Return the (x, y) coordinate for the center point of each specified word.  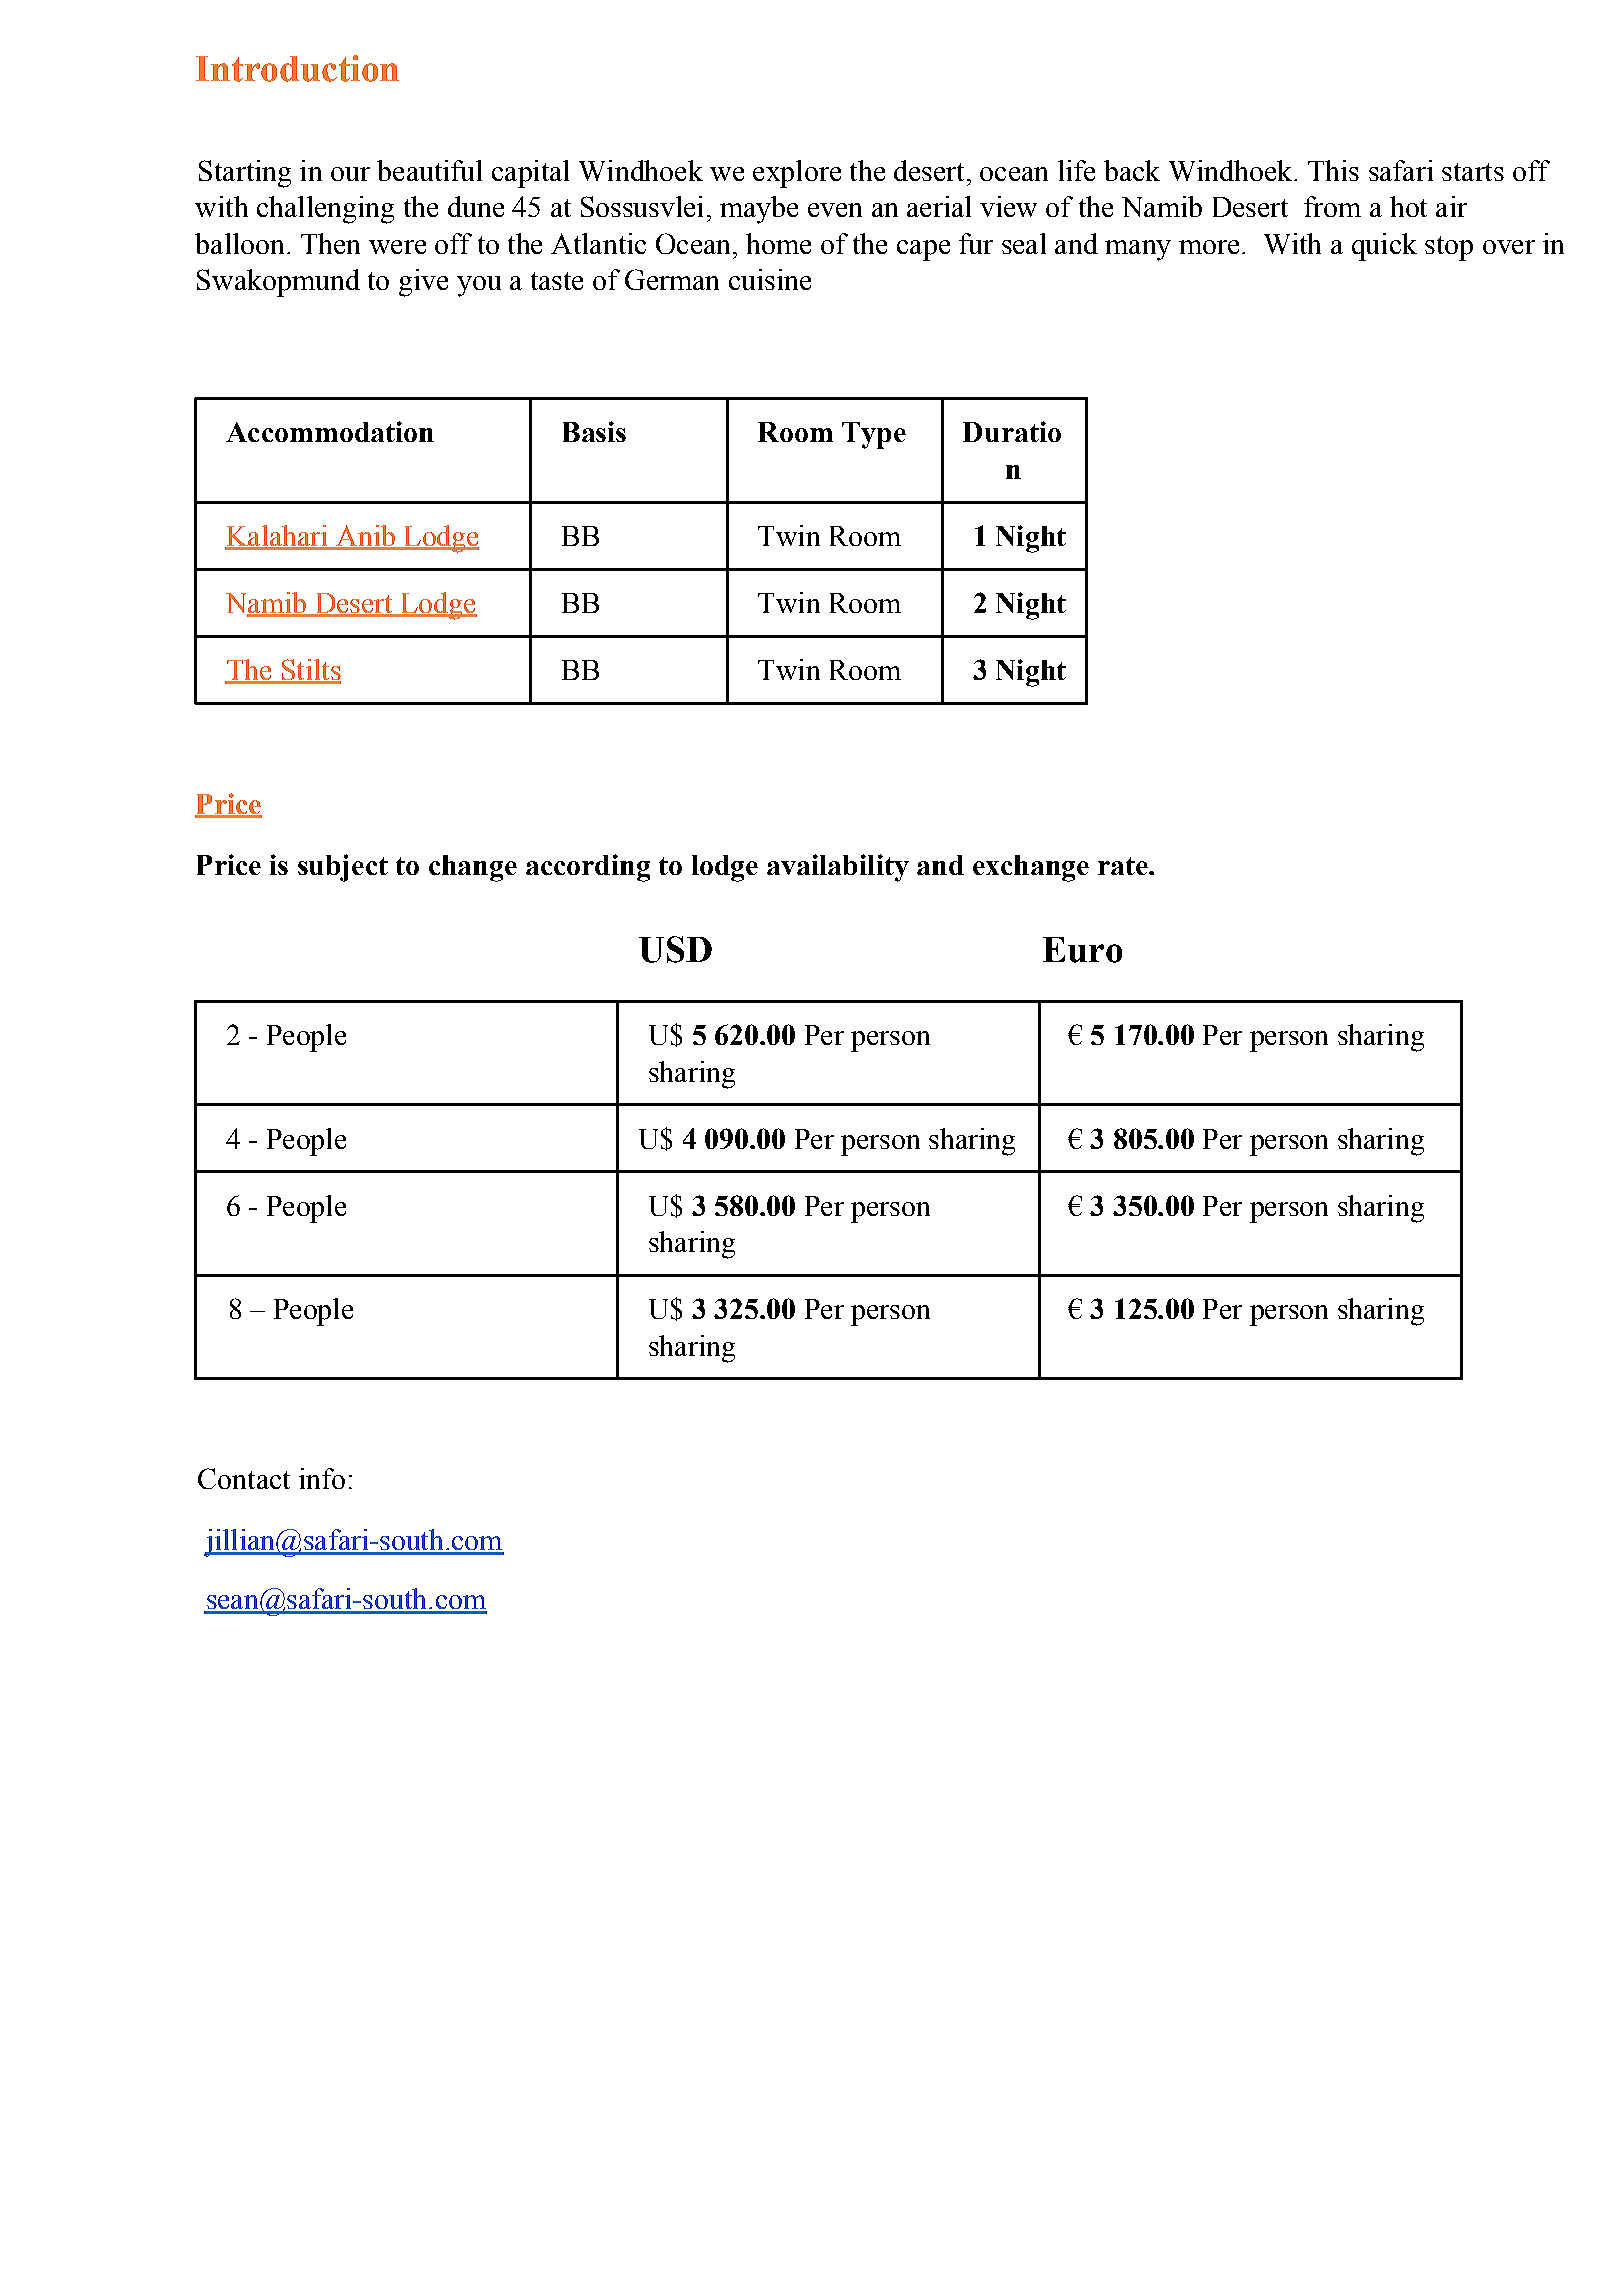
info (322, 1478)
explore (797, 174)
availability (838, 868)
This (1333, 170)
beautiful (429, 170)
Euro (1082, 950)
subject (343, 868)
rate (1124, 866)
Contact (244, 1478)
